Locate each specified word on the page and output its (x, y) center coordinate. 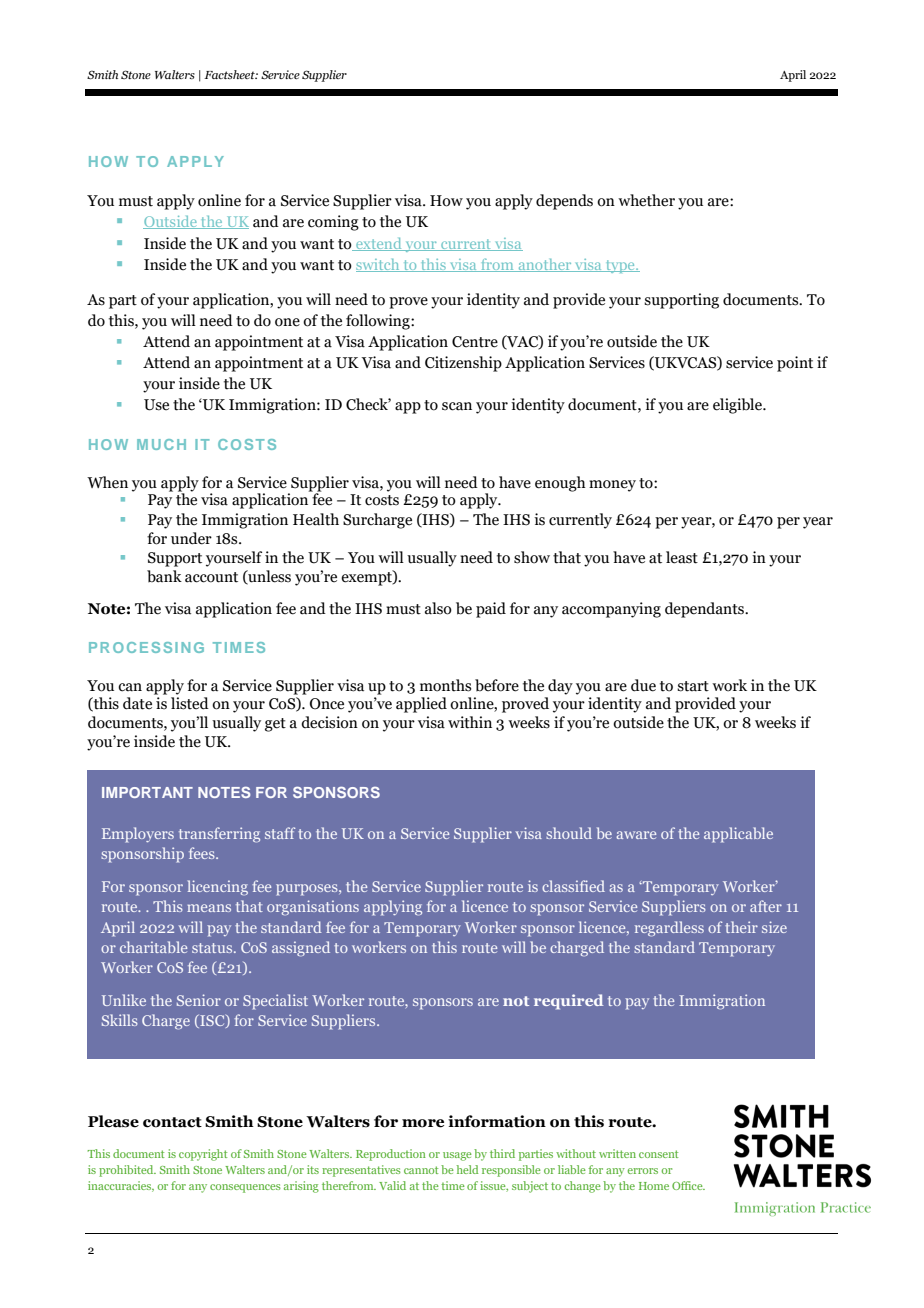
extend (379, 244)
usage (457, 1156)
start (693, 686)
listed (190, 703)
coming (333, 223)
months (445, 685)
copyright (203, 1155)
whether (646, 200)
